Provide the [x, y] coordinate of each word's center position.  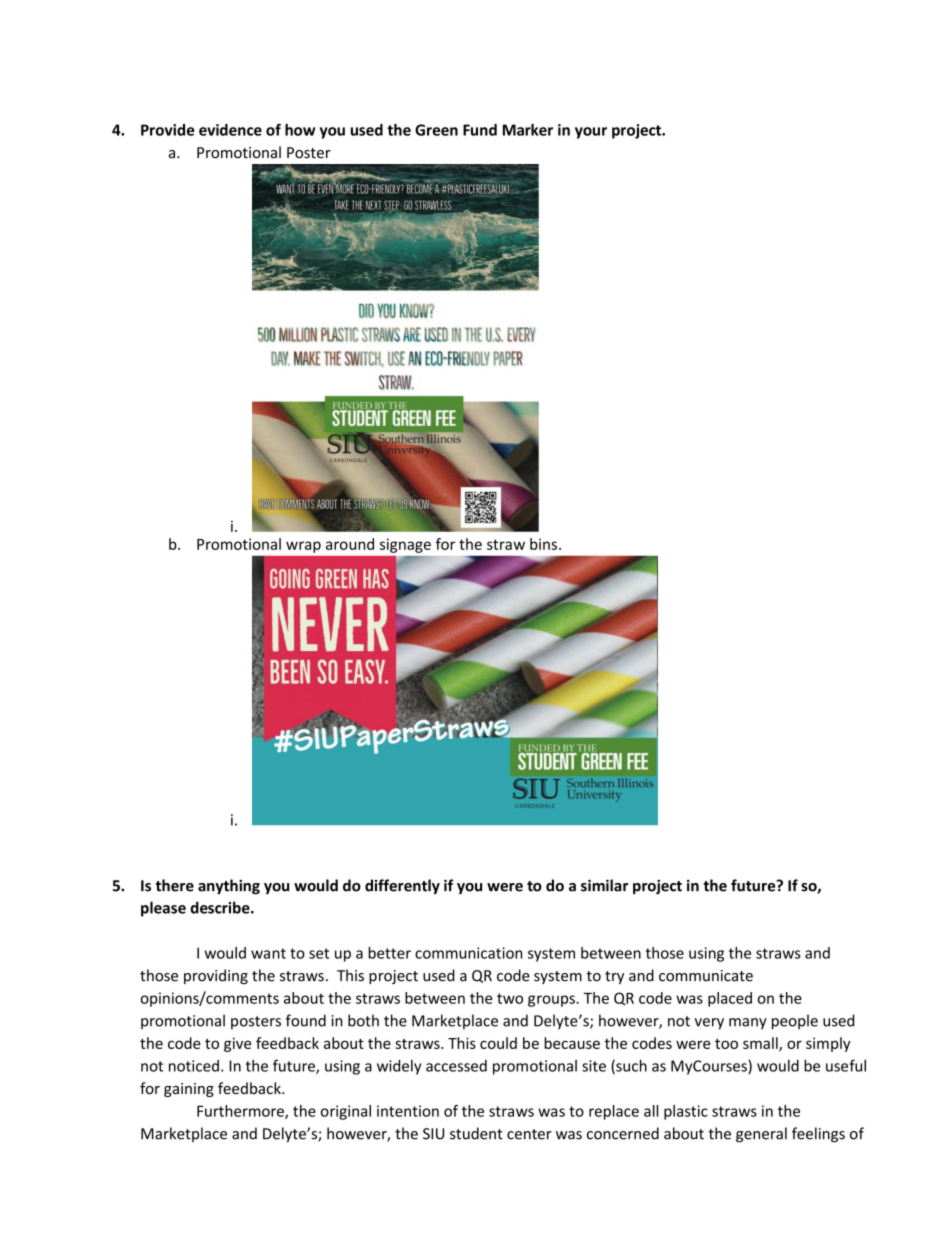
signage [405, 545]
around [350, 544]
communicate [706, 976]
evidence [230, 130]
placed [730, 999]
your [591, 133]
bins [543, 544]
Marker [528, 130]
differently [402, 886]
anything [229, 887]
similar [604, 885]
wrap [303, 547]
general [761, 1135]
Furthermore [241, 1112]
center [529, 1134]
